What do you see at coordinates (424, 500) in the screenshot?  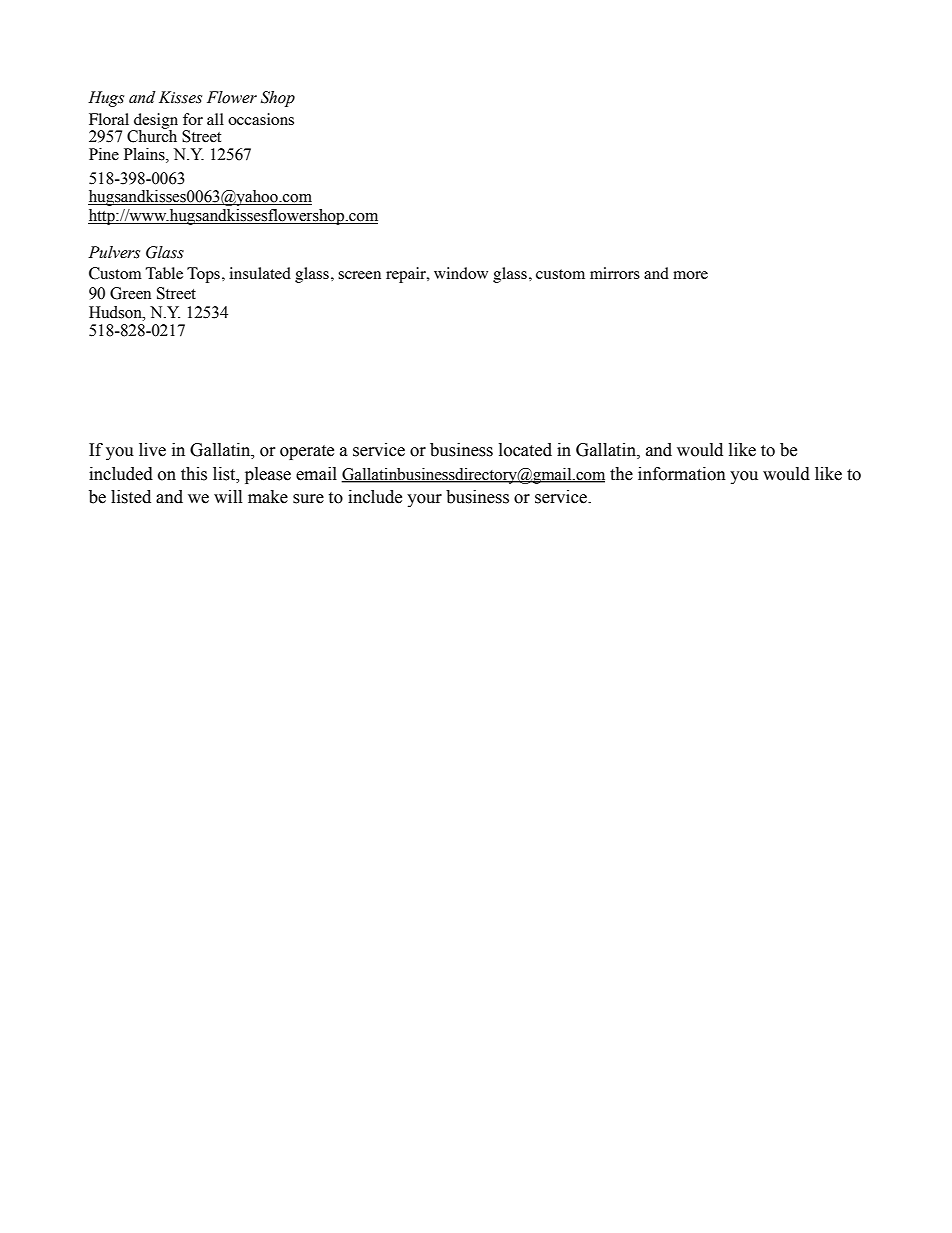 I see `your` at bounding box center [424, 500].
